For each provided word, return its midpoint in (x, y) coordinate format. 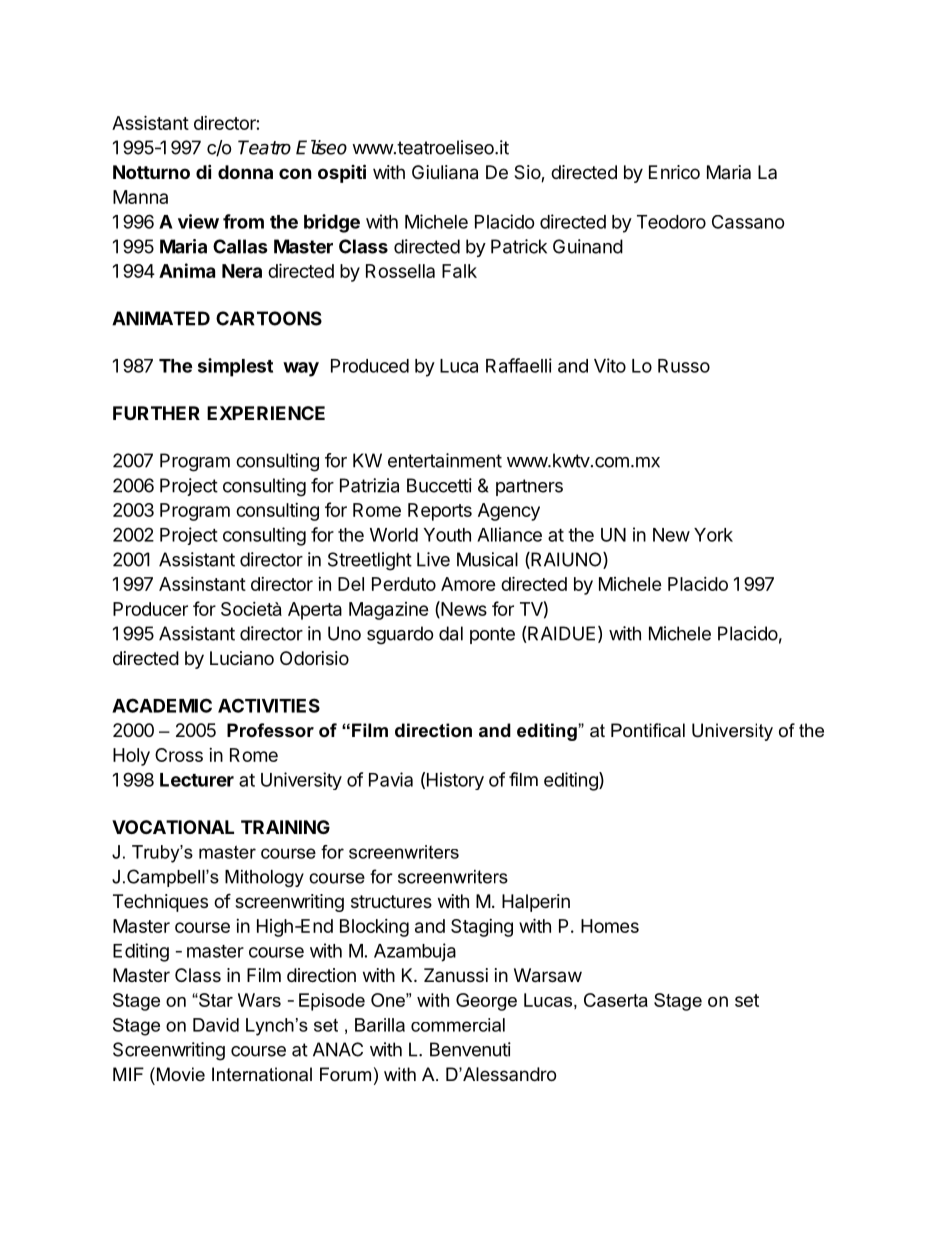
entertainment (445, 460)
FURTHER (156, 413)
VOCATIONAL (173, 827)
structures (391, 901)
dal (451, 633)
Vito (610, 365)
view (198, 221)
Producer (150, 609)
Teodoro (671, 222)
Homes (610, 926)
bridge (332, 223)
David (216, 1025)
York (713, 535)
